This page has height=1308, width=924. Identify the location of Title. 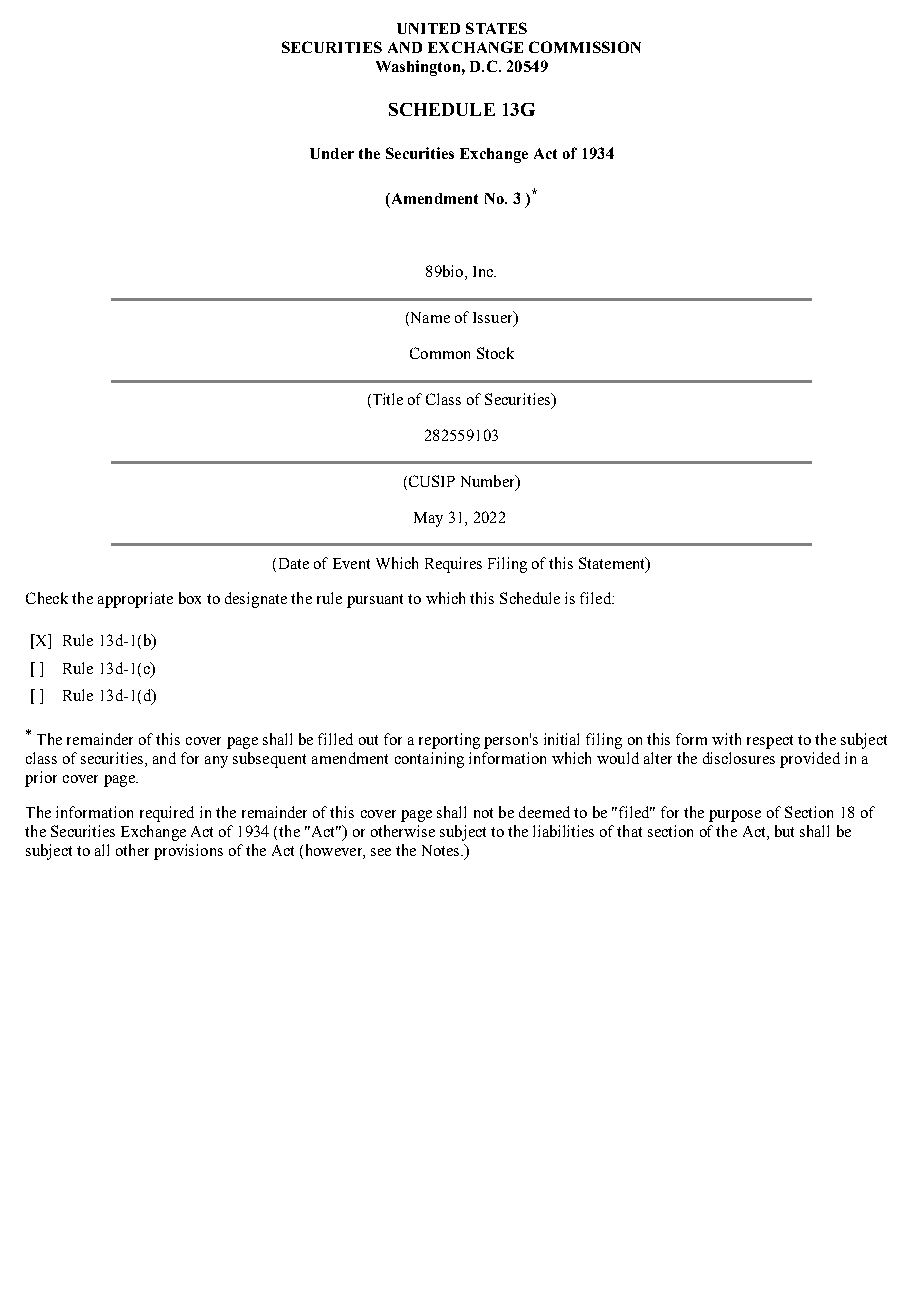
(386, 400).
